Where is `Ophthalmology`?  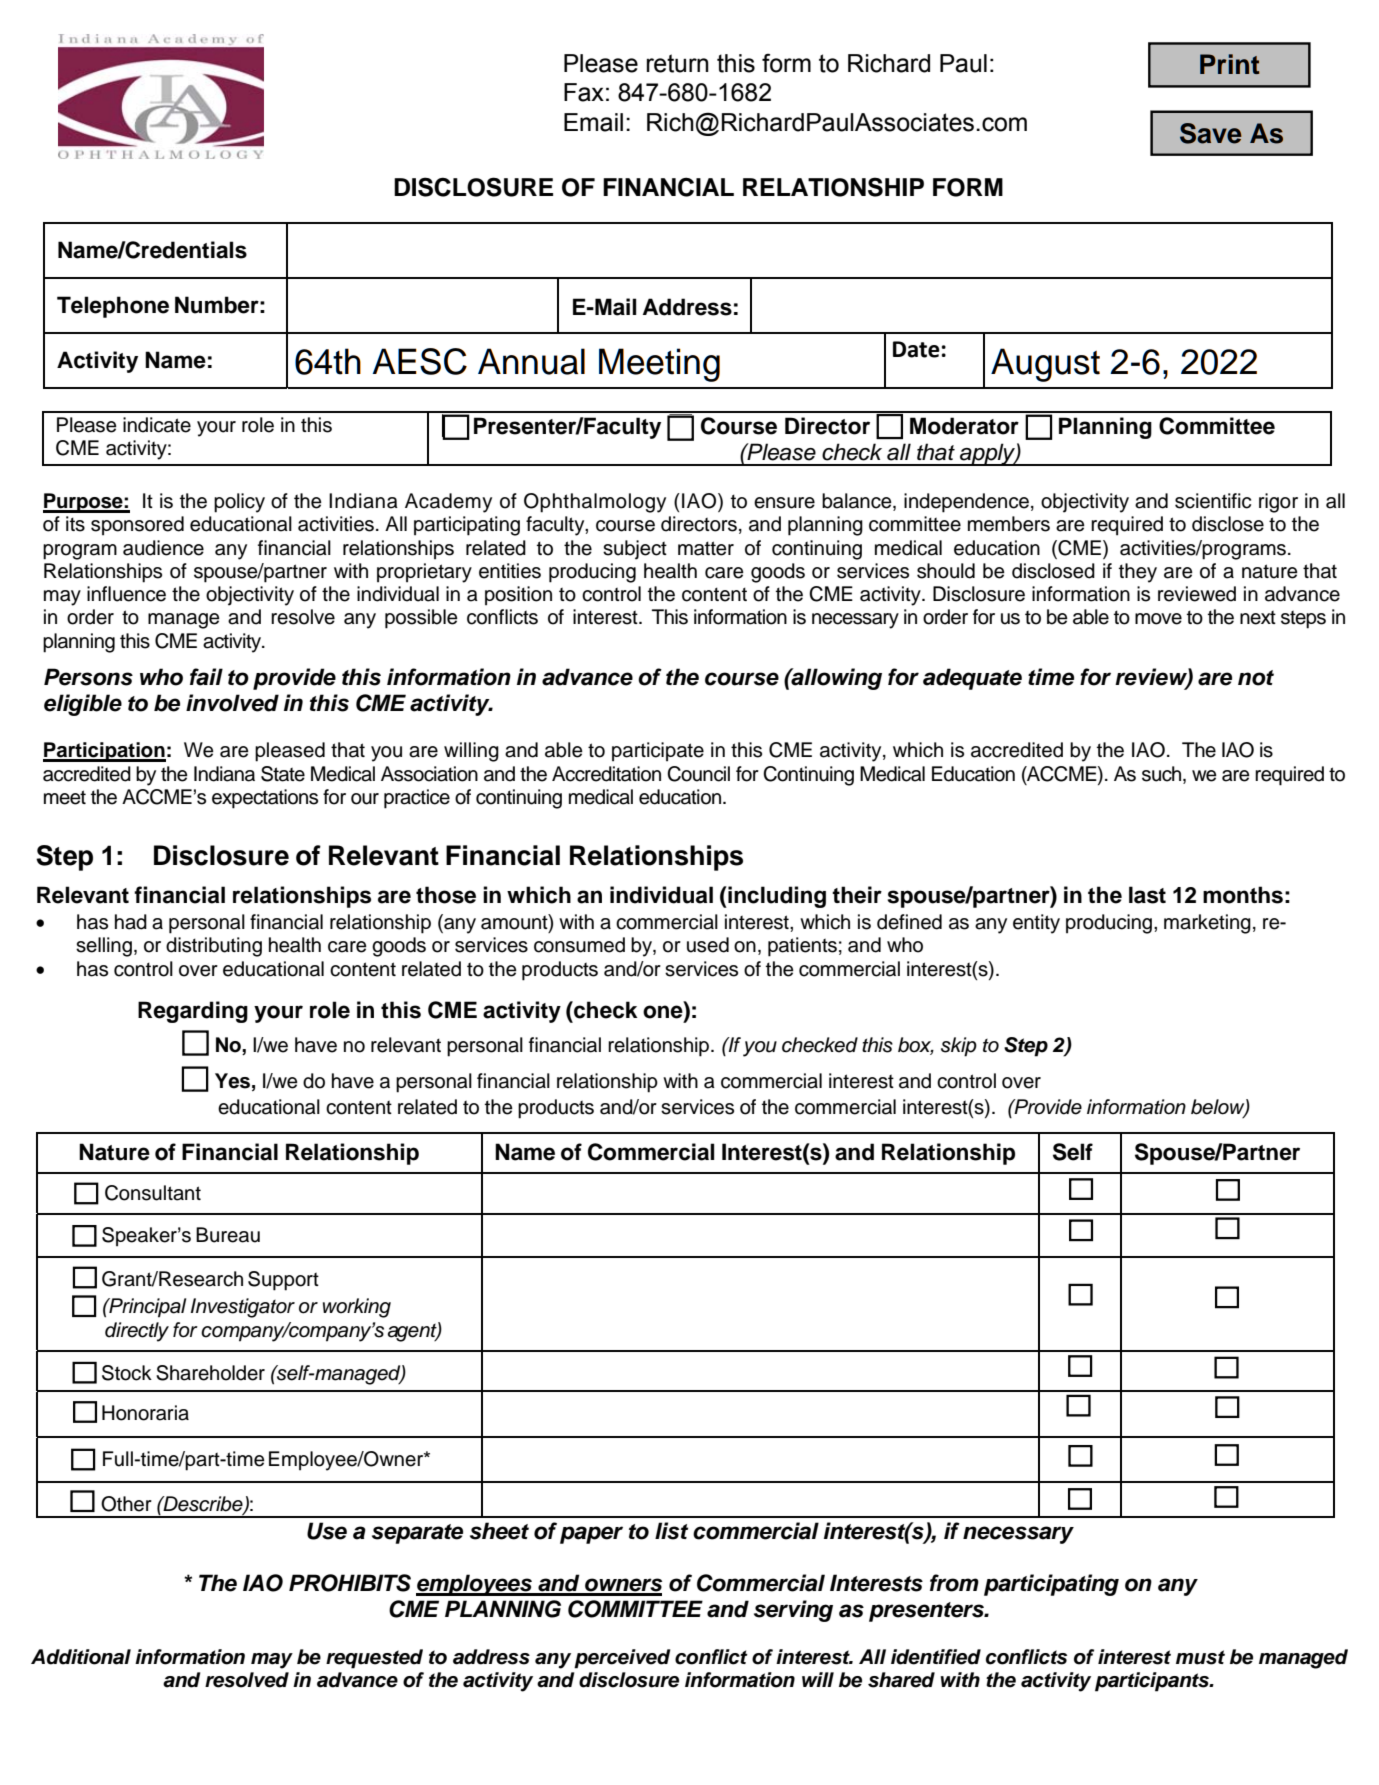 Ophthalmology is located at coordinates (595, 503).
